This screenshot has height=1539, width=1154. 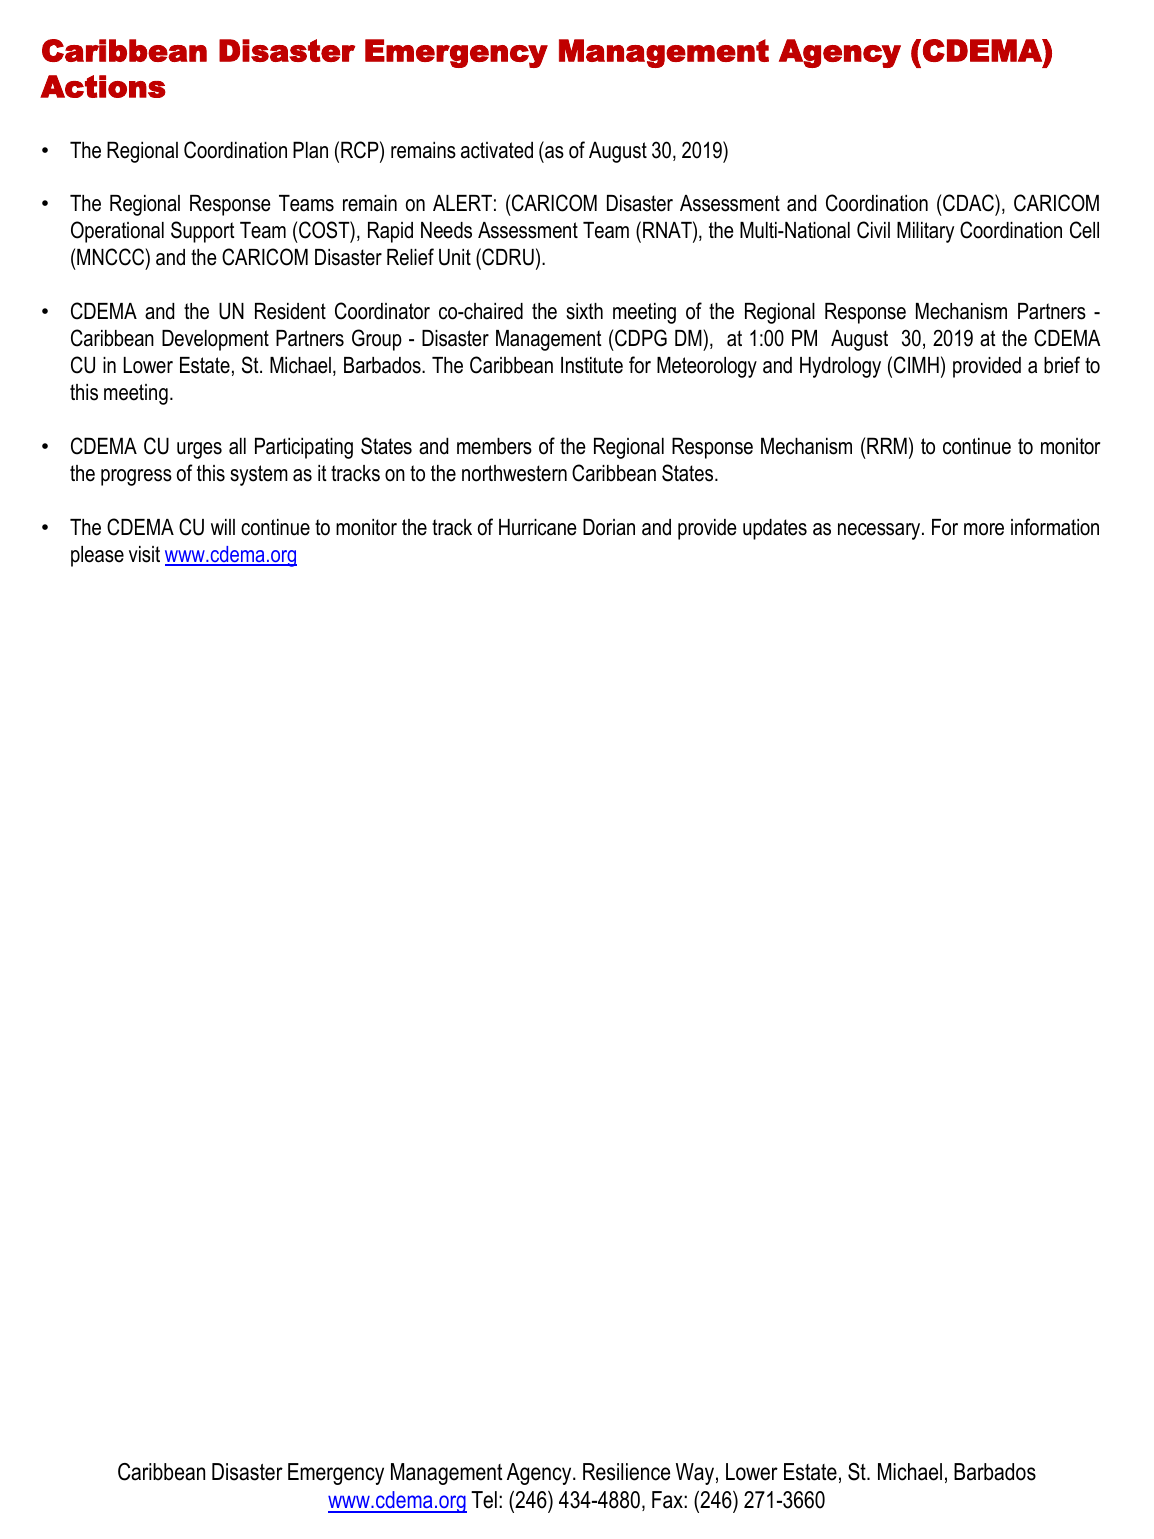 What do you see at coordinates (984, 529) in the screenshot?
I see `more` at bounding box center [984, 529].
